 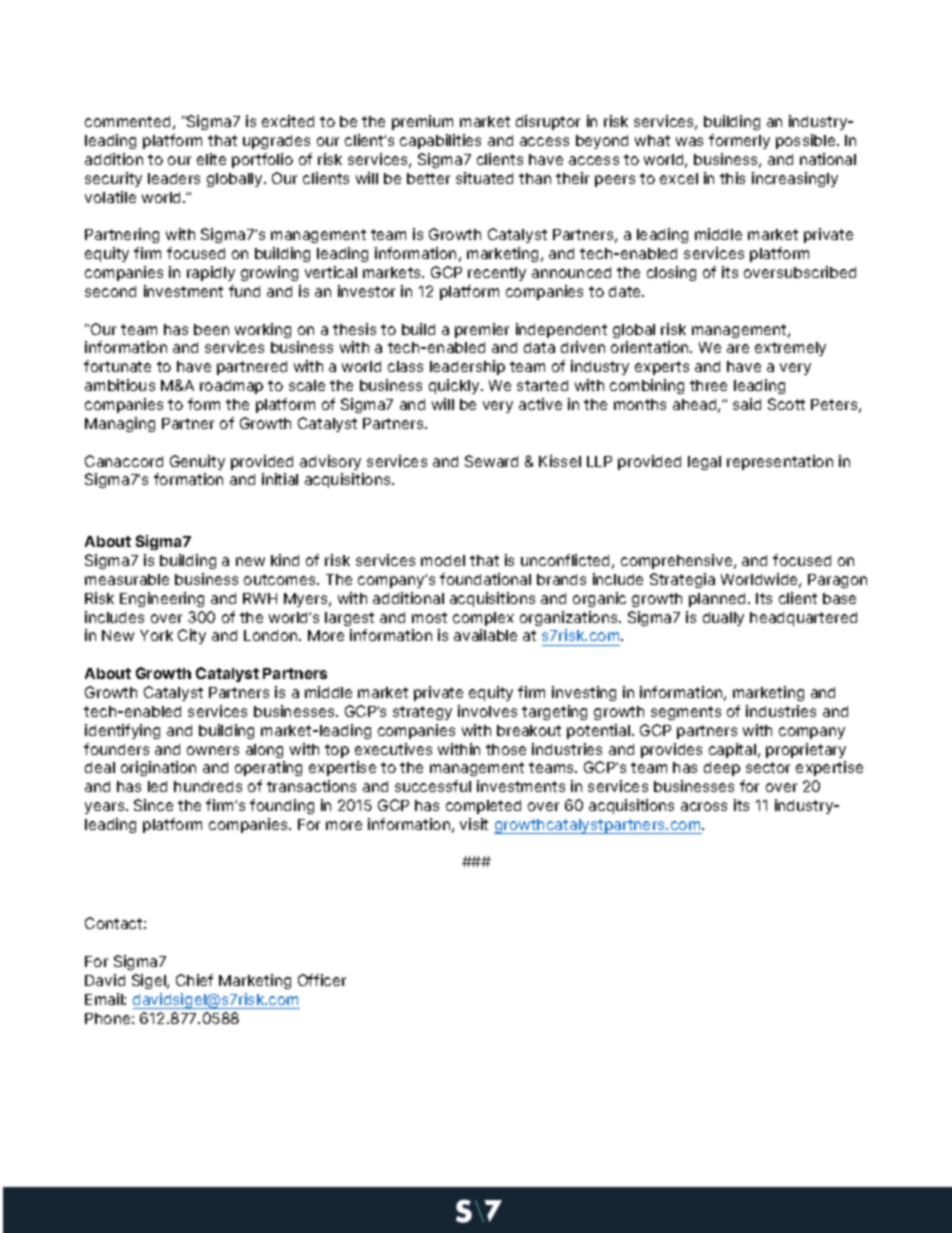 I want to click on across, so click(x=704, y=806).
